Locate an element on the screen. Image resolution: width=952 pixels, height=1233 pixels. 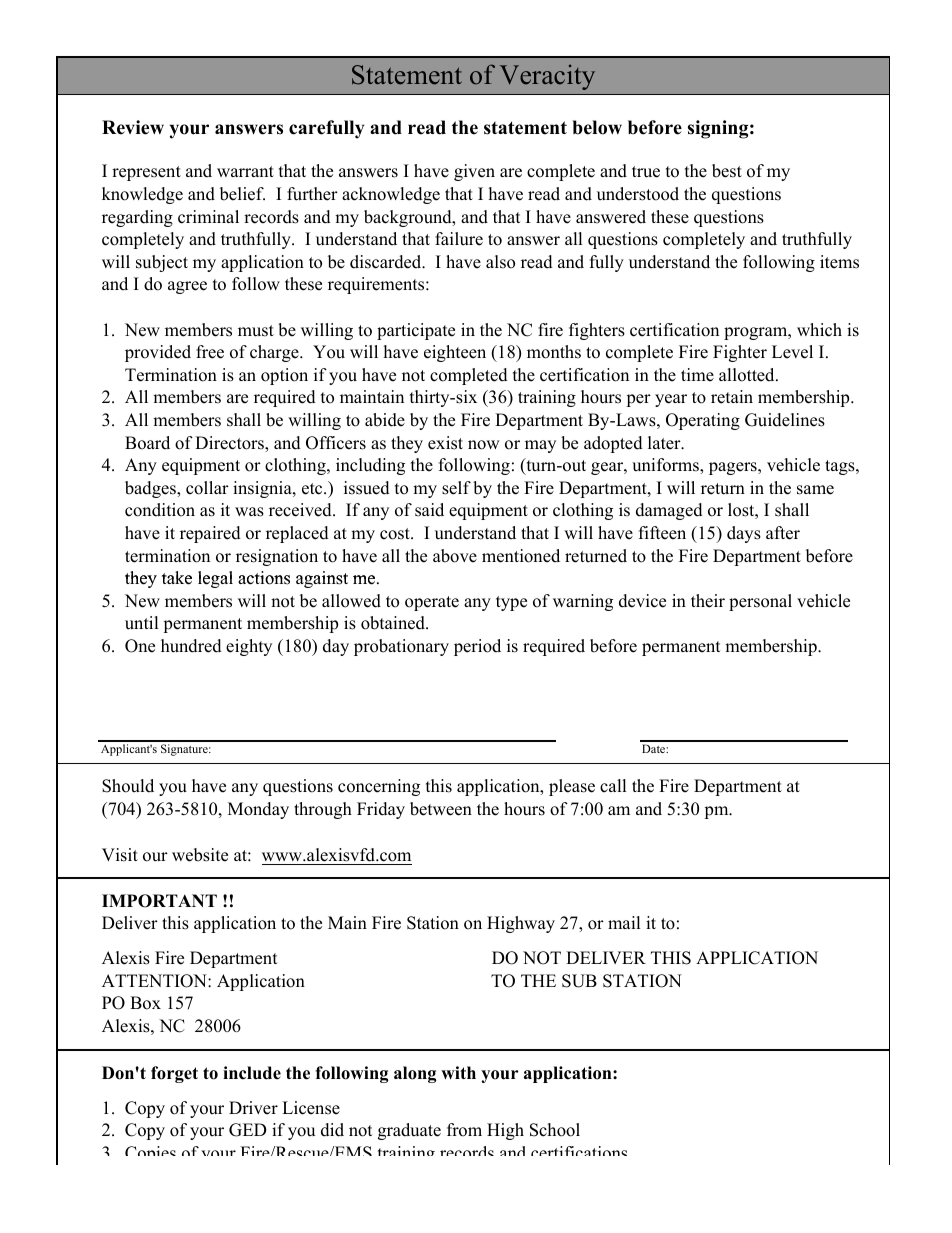
website is located at coordinates (200, 855).
